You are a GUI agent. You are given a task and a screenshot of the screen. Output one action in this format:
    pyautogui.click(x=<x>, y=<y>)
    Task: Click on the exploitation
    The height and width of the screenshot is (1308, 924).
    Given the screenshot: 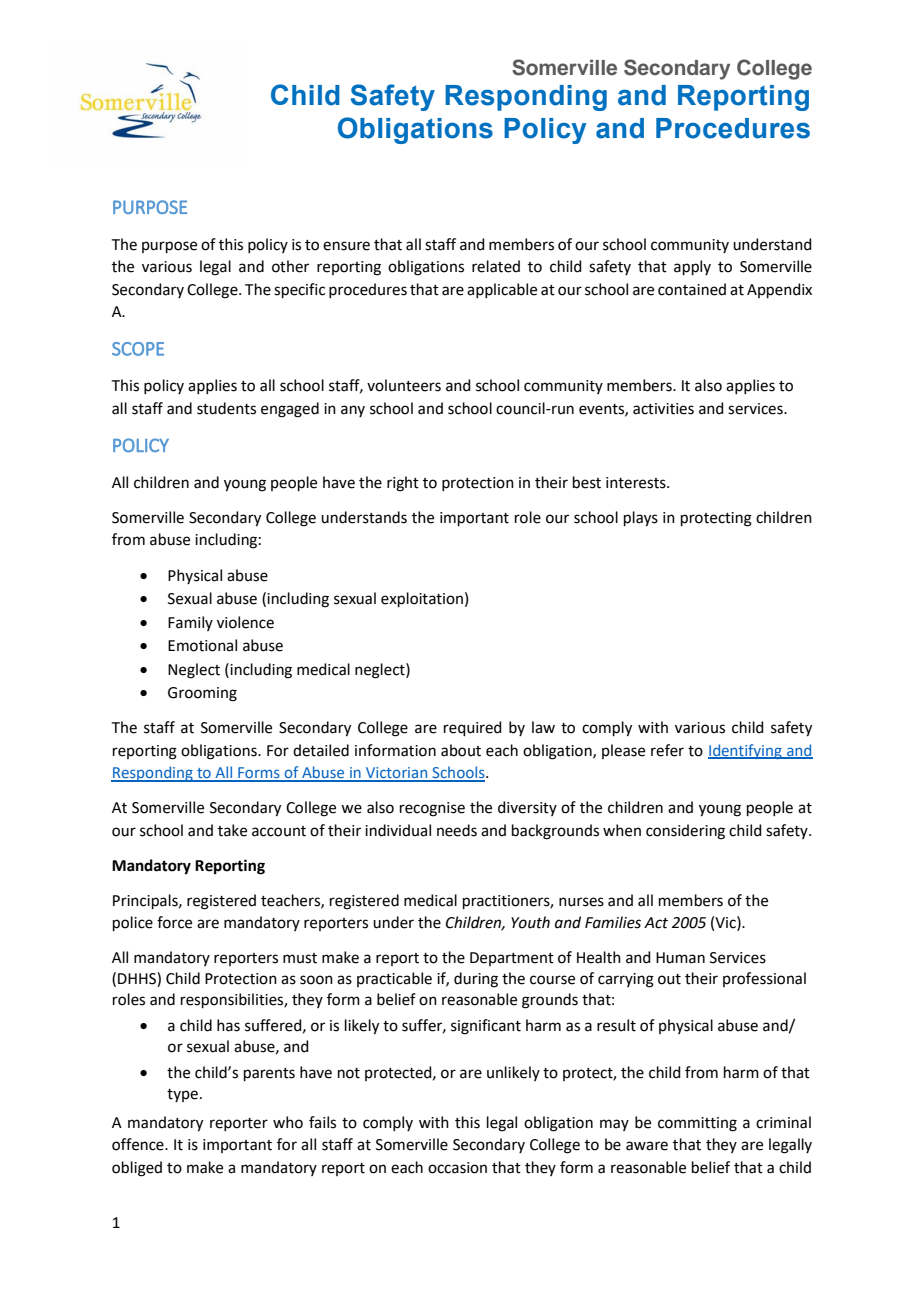 What is the action you would take?
    pyautogui.click(x=422, y=599)
